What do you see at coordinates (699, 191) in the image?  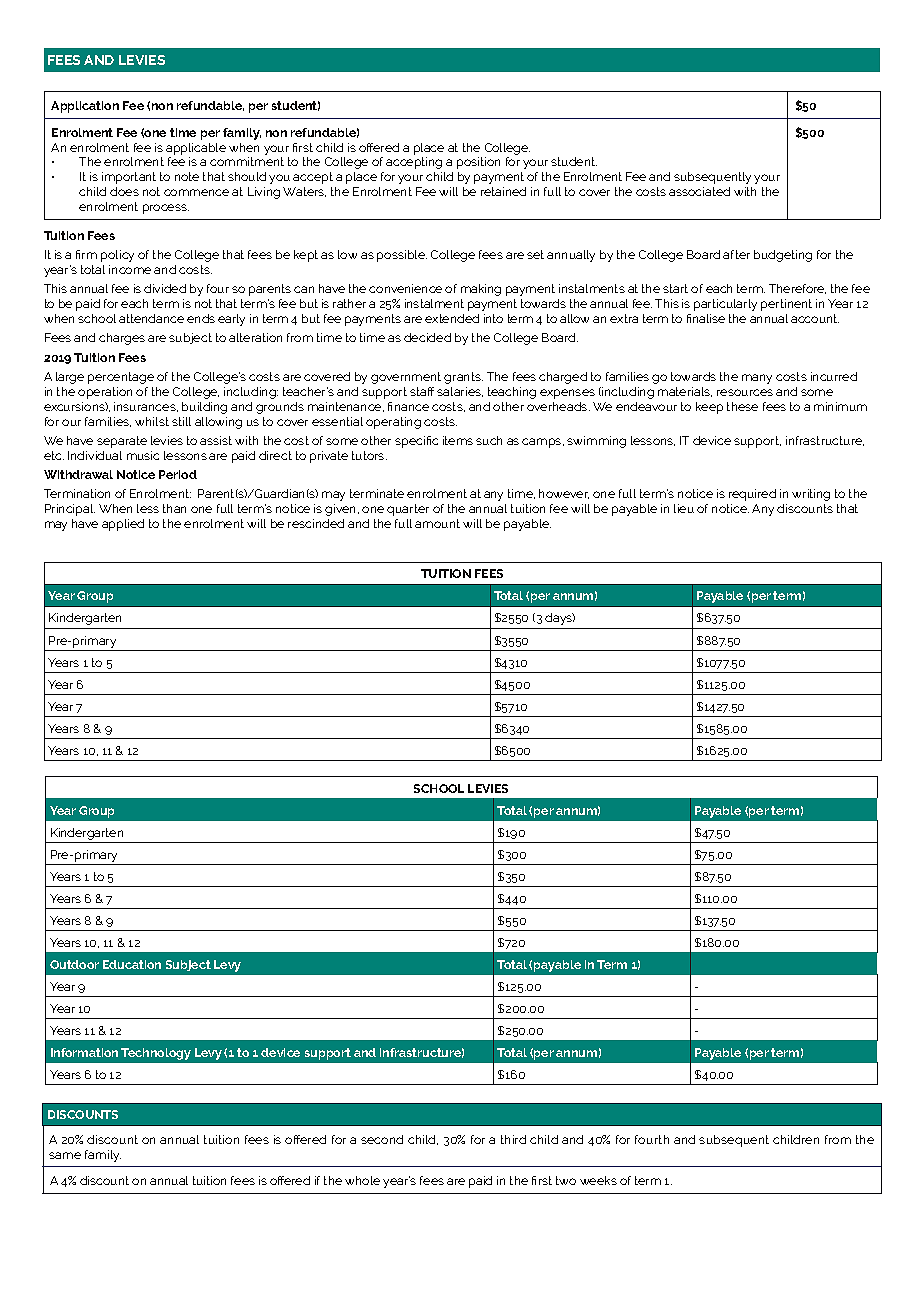 I see `associated` at bounding box center [699, 191].
